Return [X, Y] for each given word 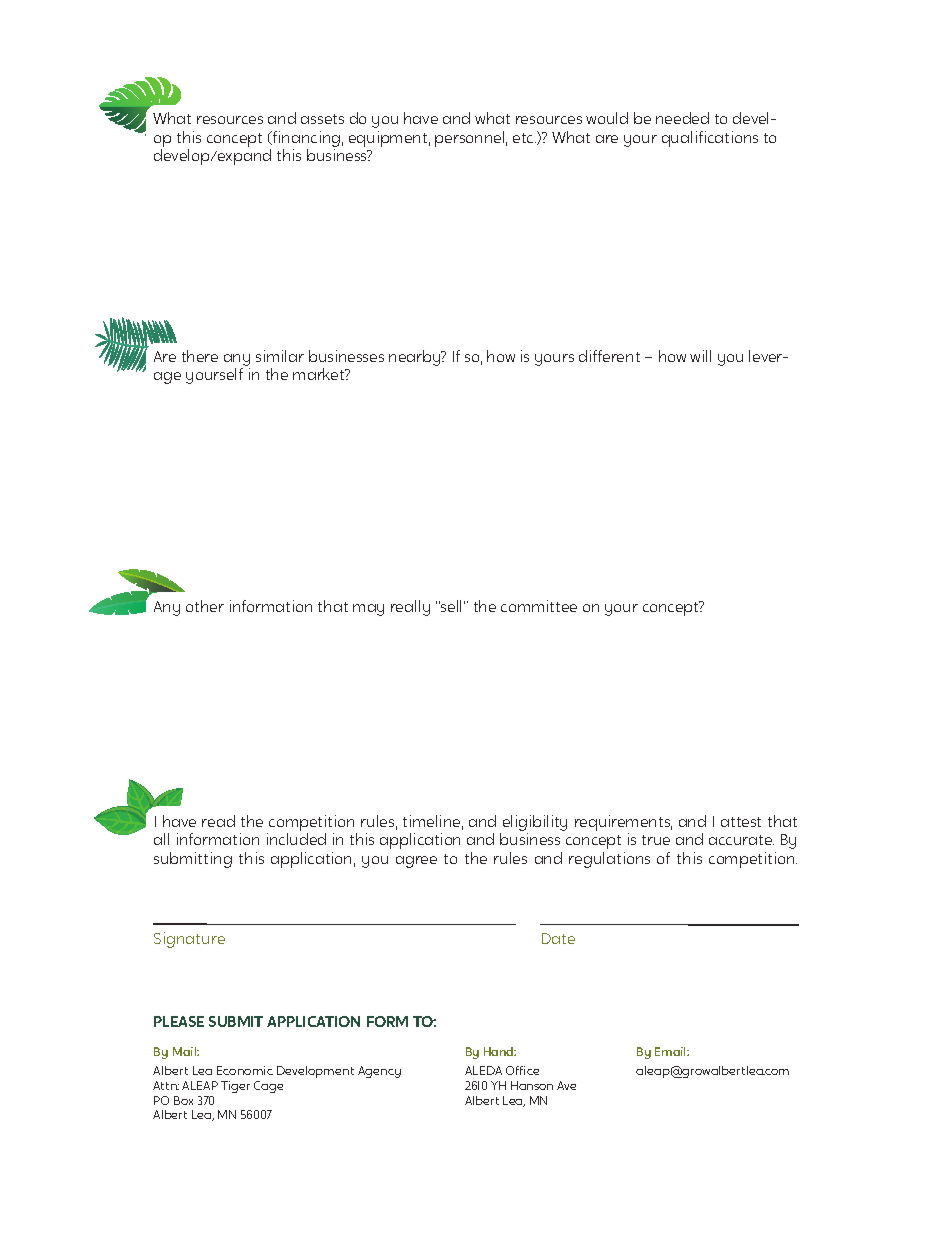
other [205, 606]
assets [322, 119]
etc [524, 138]
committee [539, 606]
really [410, 608]
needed [682, 118]
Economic [245, 1070]
